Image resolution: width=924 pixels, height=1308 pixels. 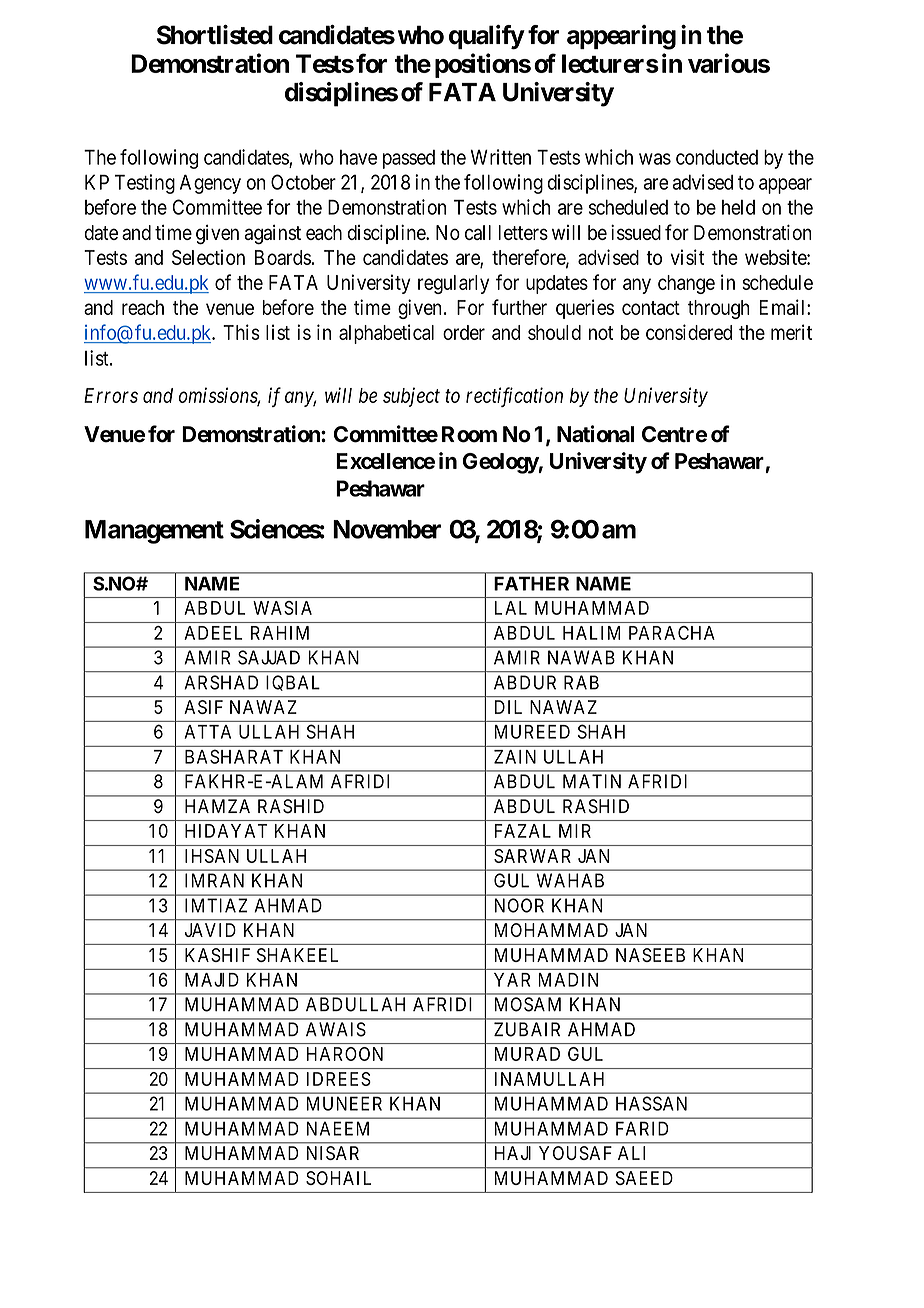 What do you see at coordinates (515, 757) in the screenshot?
I see `ZAIN` at bounding box center [515, 757].
